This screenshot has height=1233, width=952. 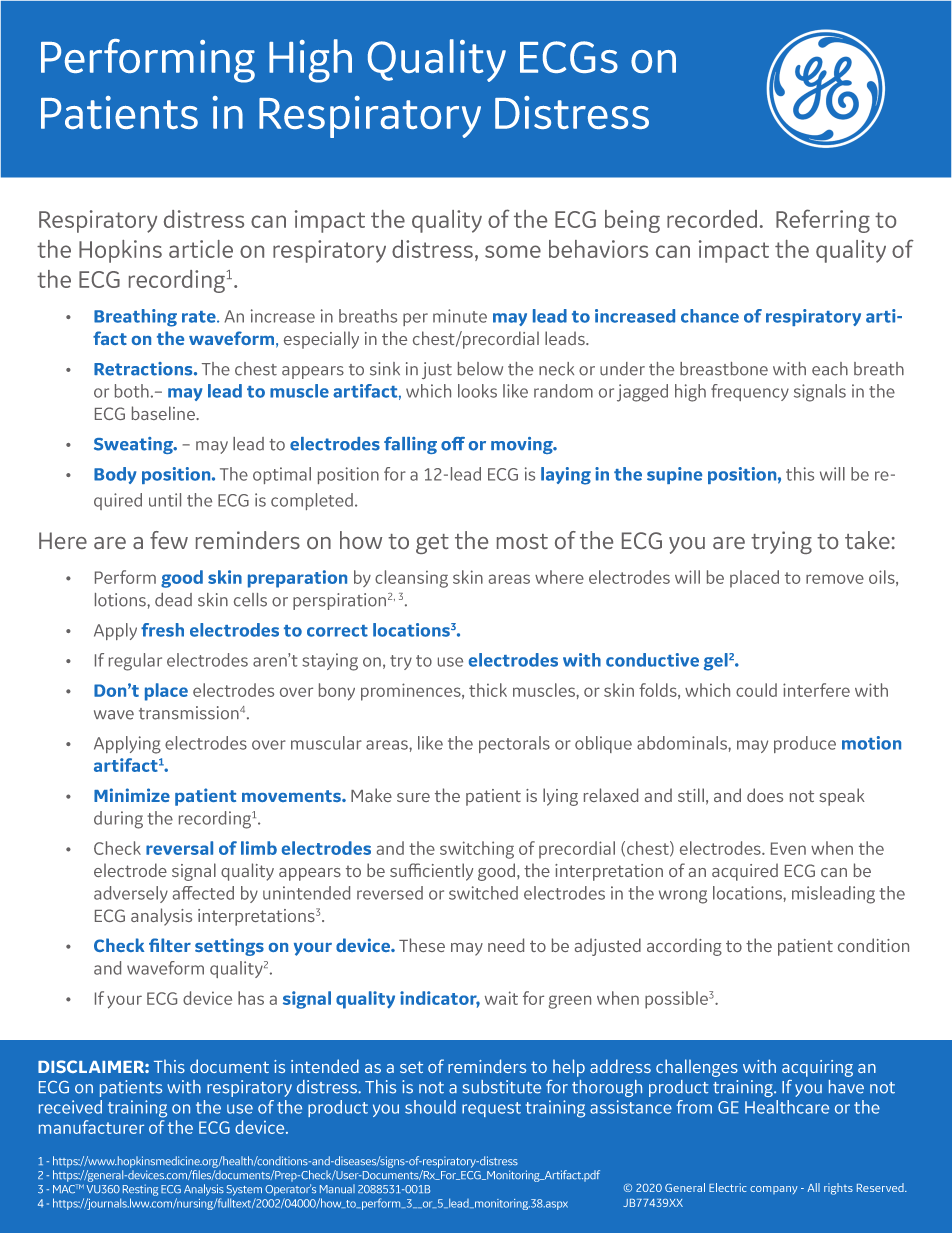 I want to click on company, so click(x=774, y=1190).
